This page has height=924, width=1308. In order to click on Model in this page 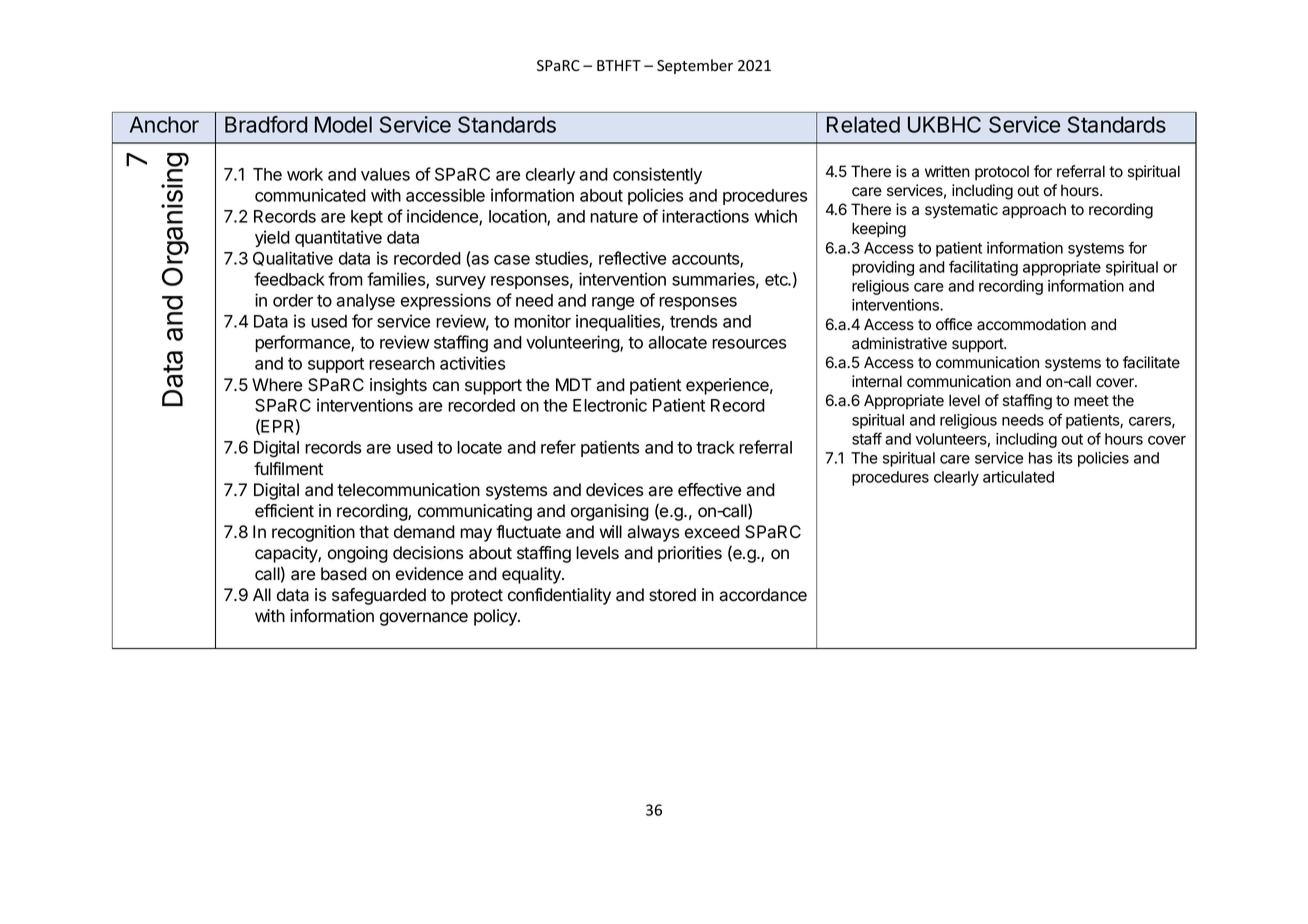, I will do `click(343, 124)`.
